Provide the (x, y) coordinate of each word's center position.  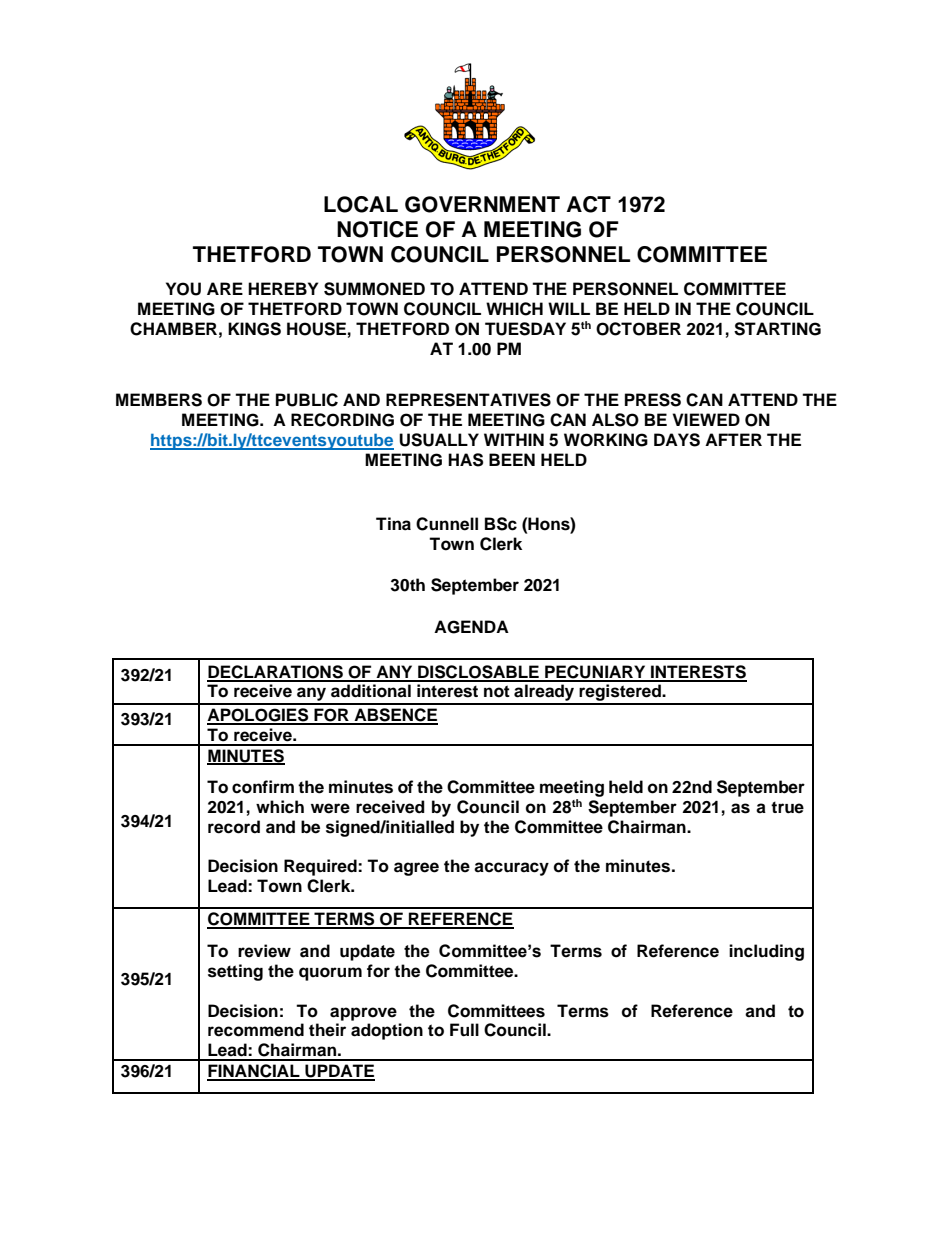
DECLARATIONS (276, 673)
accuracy (511, 869)
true (787, 807)
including (766, 952)
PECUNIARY (595, 673)
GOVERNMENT (482, 204)
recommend (256, 1030)
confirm (263, 787)
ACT (589, 204)
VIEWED (706, 419)
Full (464, 1030)
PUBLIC (307, 400)
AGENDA (471, 627)
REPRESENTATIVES (468, 400)
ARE (225, 288)
